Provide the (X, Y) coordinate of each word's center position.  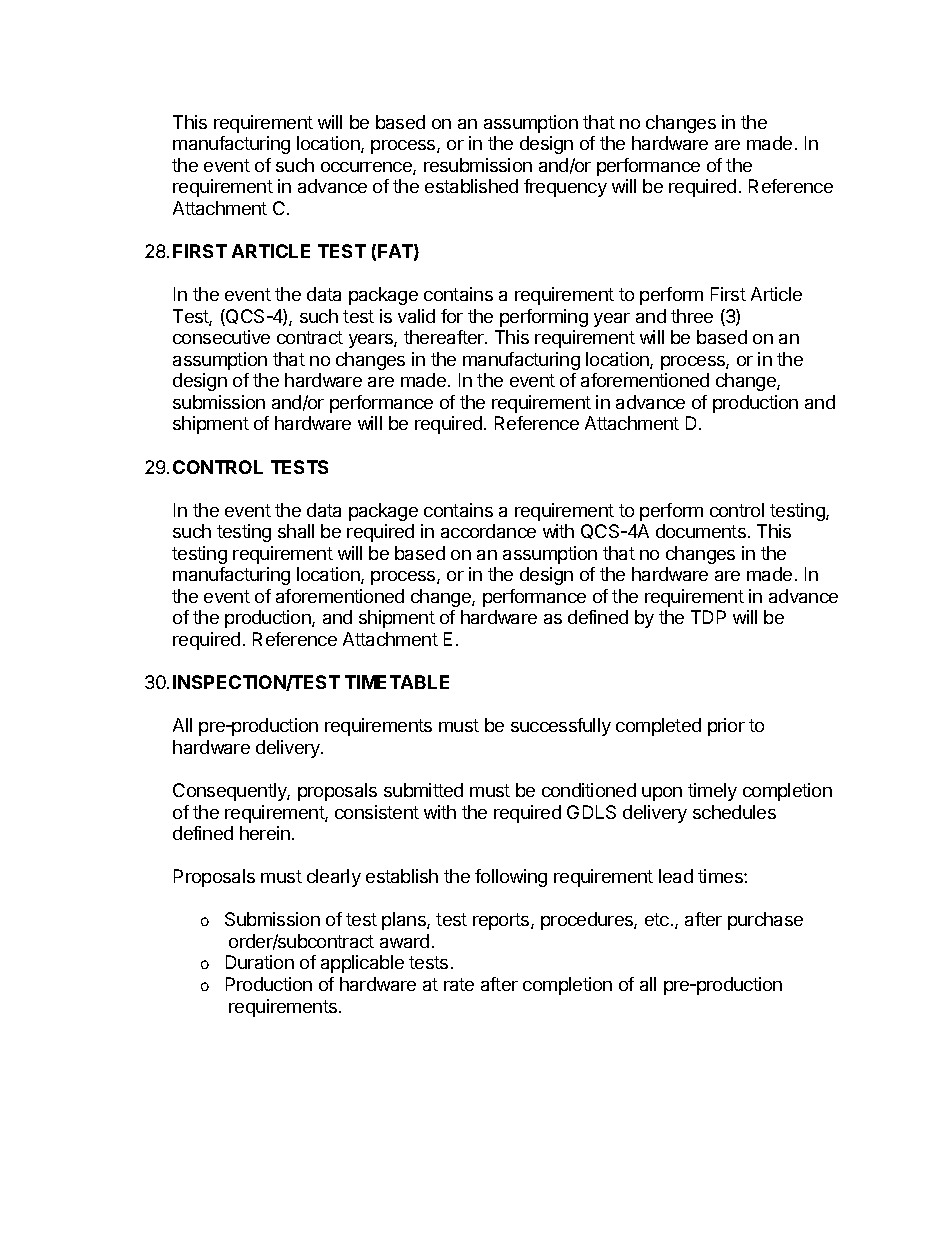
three (692, 316)
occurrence (367, 168)
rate (459, 984)
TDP (708, 617)
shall (296, 531)
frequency (565, 188)
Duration (260, 962)
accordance (488, 531)
